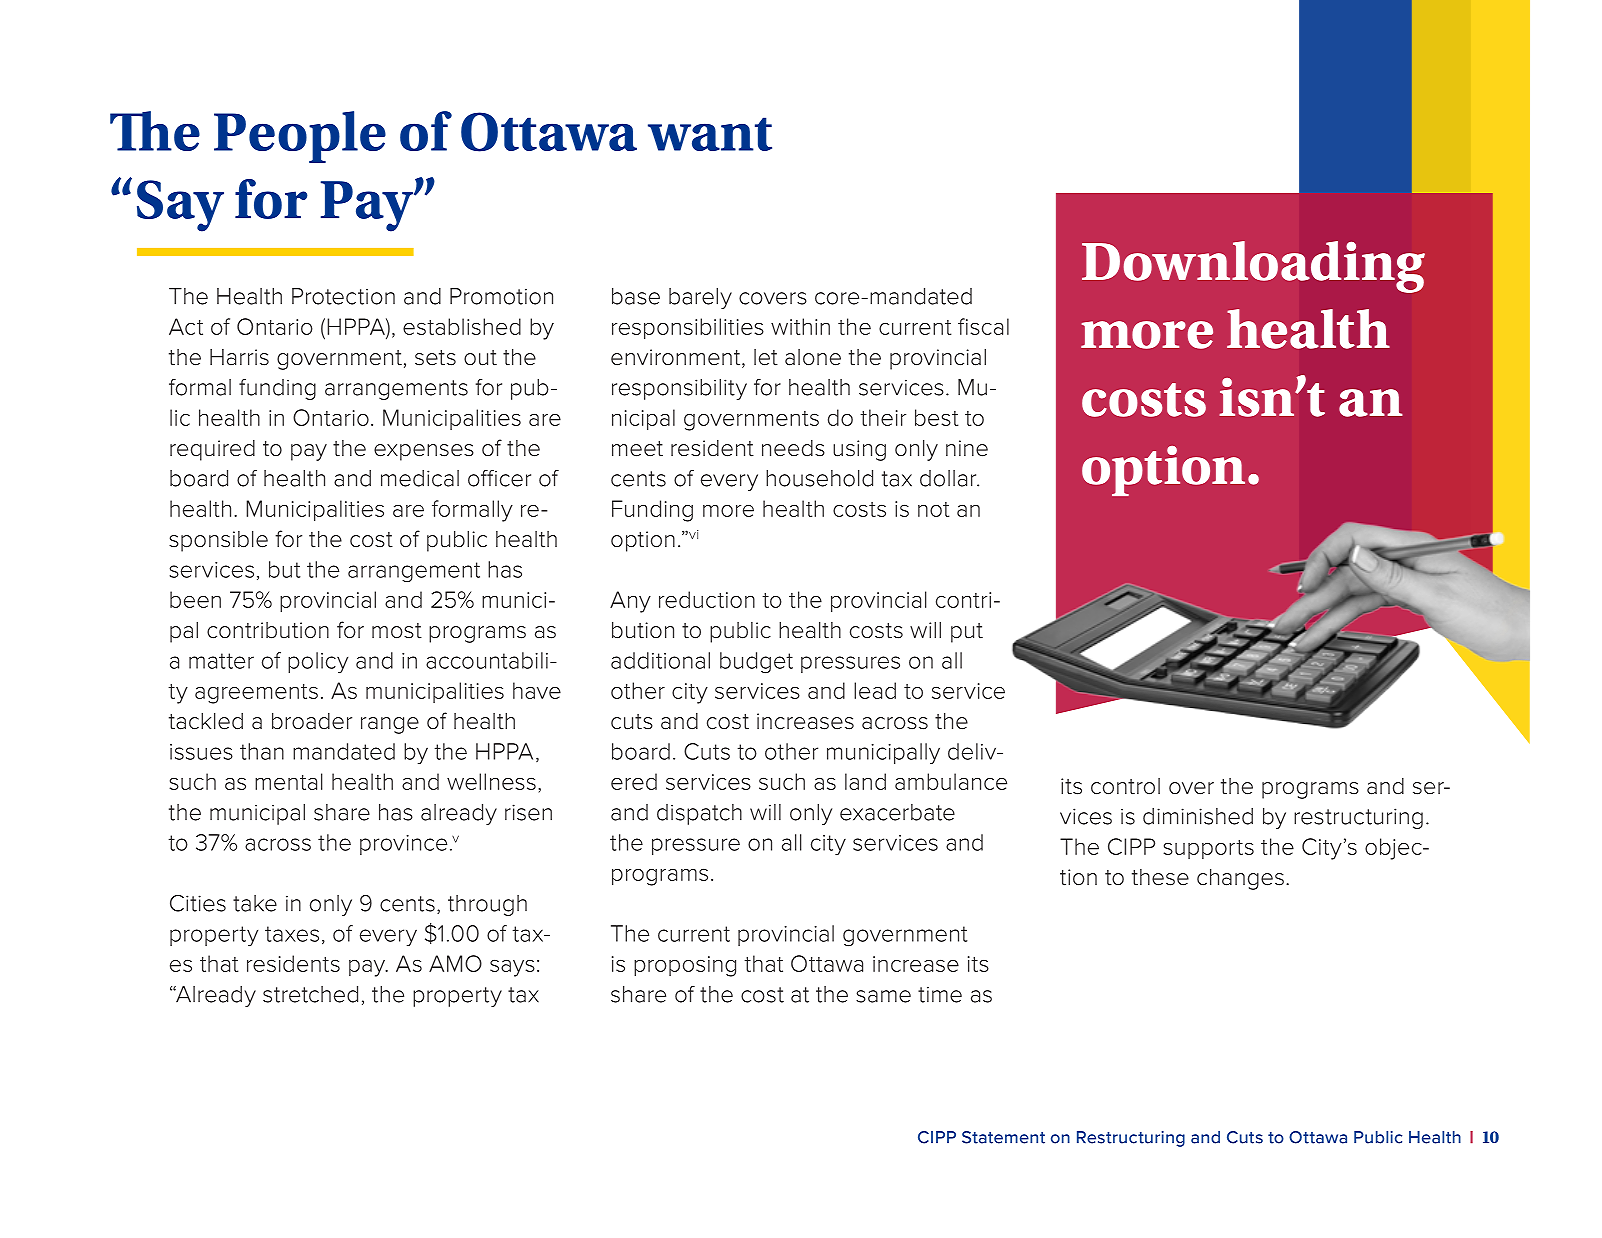  Describe the element at coordinates (1003, 1137) in the page. I see `Statement` at that location.
